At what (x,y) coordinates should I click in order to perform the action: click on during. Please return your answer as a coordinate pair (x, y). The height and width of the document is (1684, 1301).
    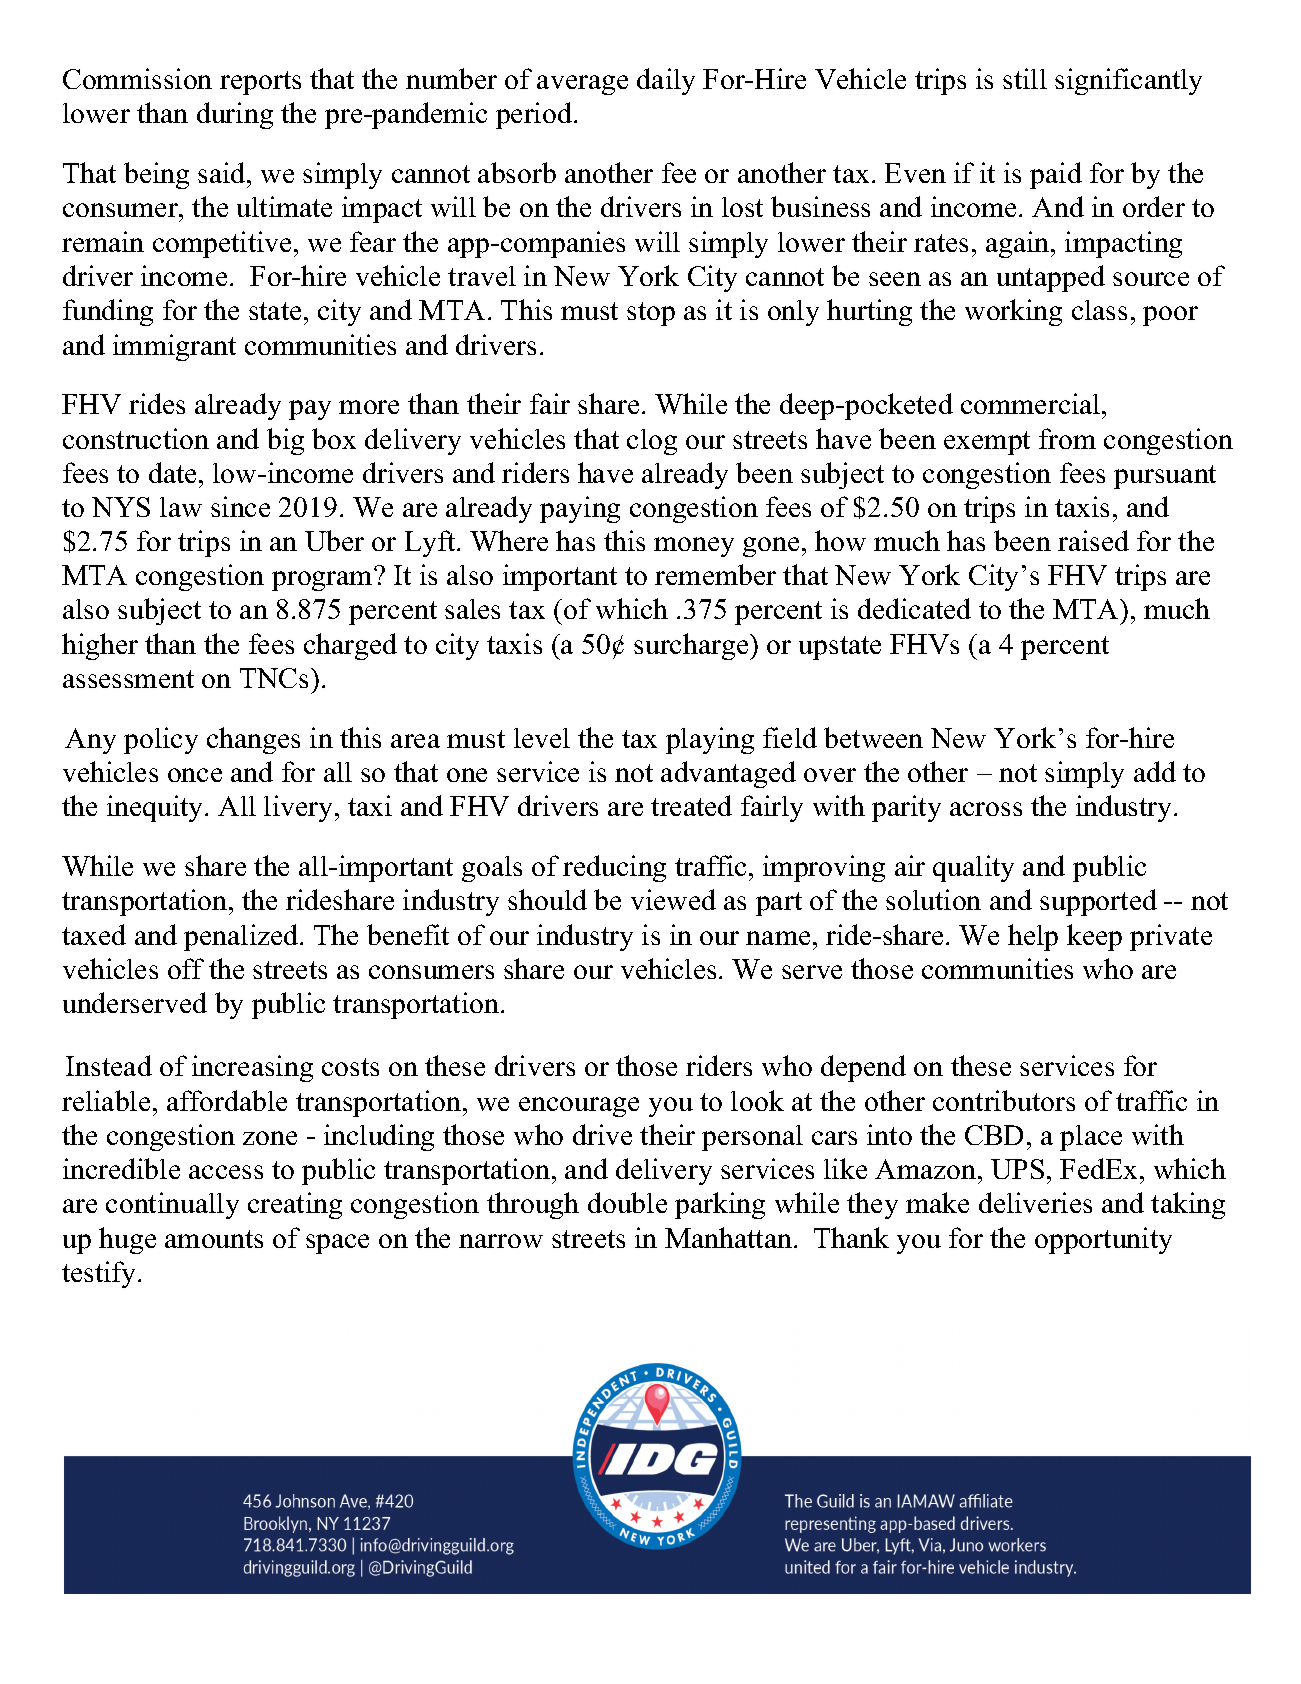
    Looking at the image, I should click on (235, 115).
